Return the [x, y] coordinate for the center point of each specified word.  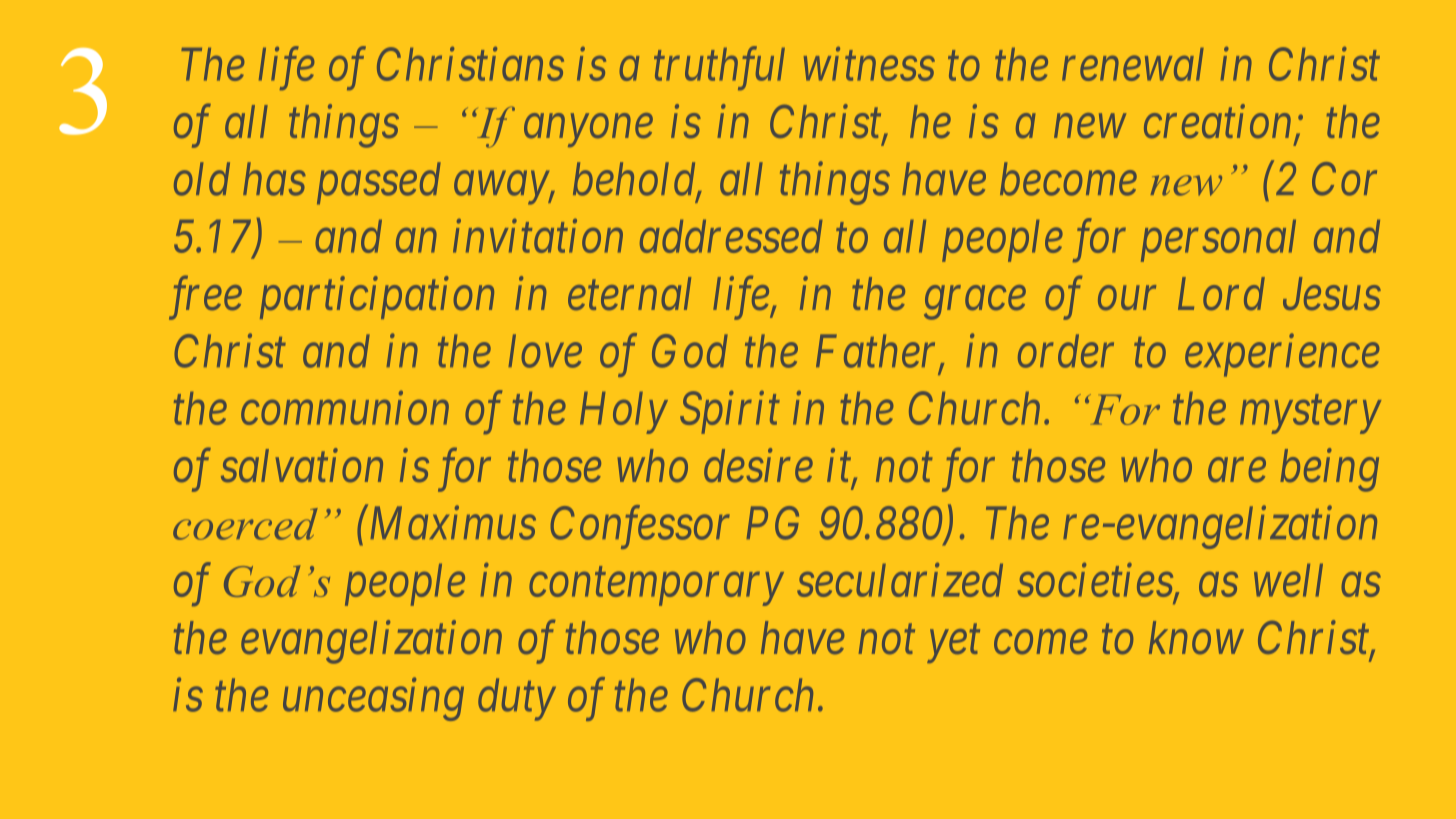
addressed [731, 236]
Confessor [640, 527]
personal [1218, 241]
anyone [588, 131]
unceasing [373, 700]
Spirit [730, 413]
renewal [1133, 64]
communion [345, 408]
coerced [245, 524]
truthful [719, 68]
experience [1282, 356]
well [1288, 580]
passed [379, 183]
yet [953, 645]
